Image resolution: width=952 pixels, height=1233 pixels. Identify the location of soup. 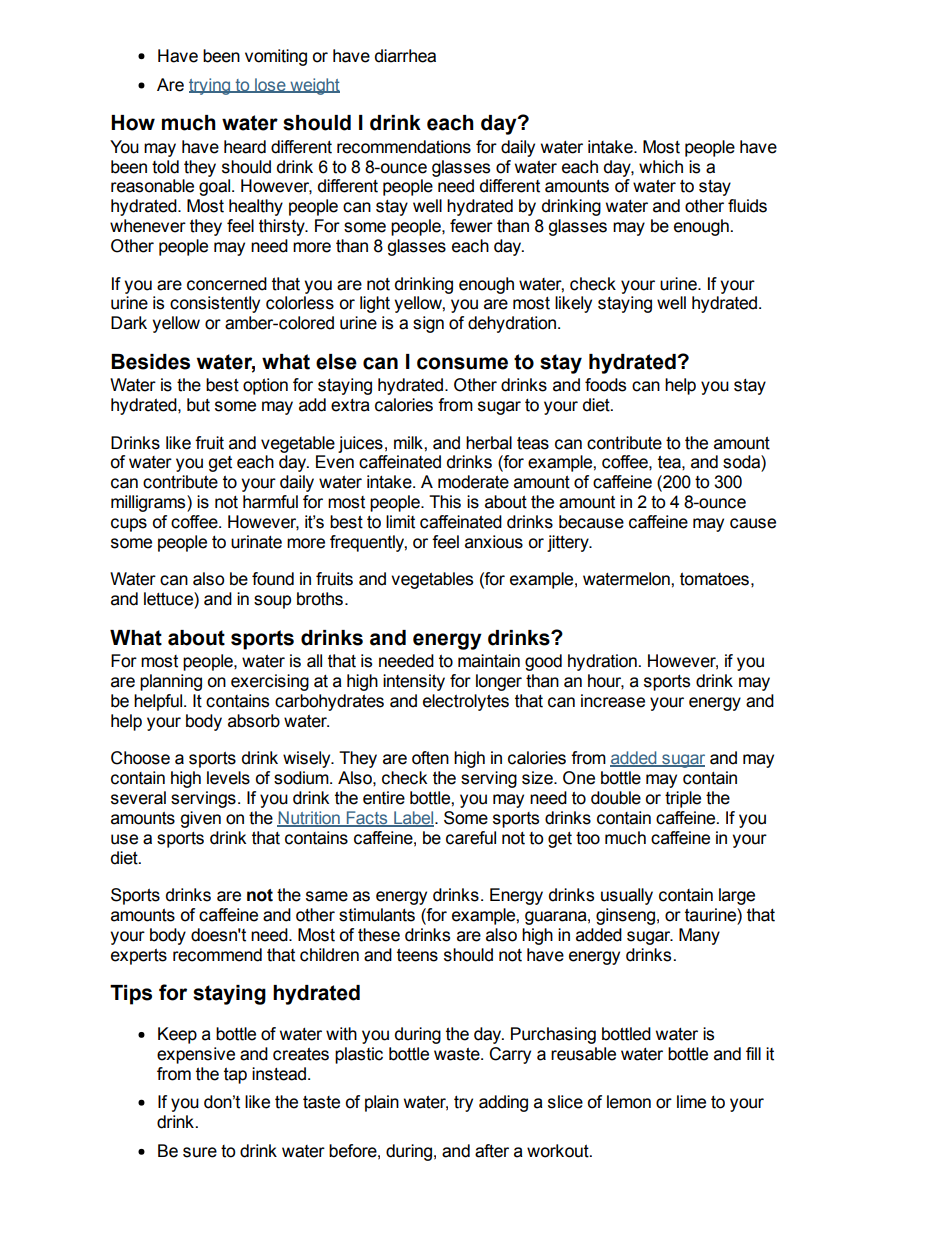
(272, 602).
